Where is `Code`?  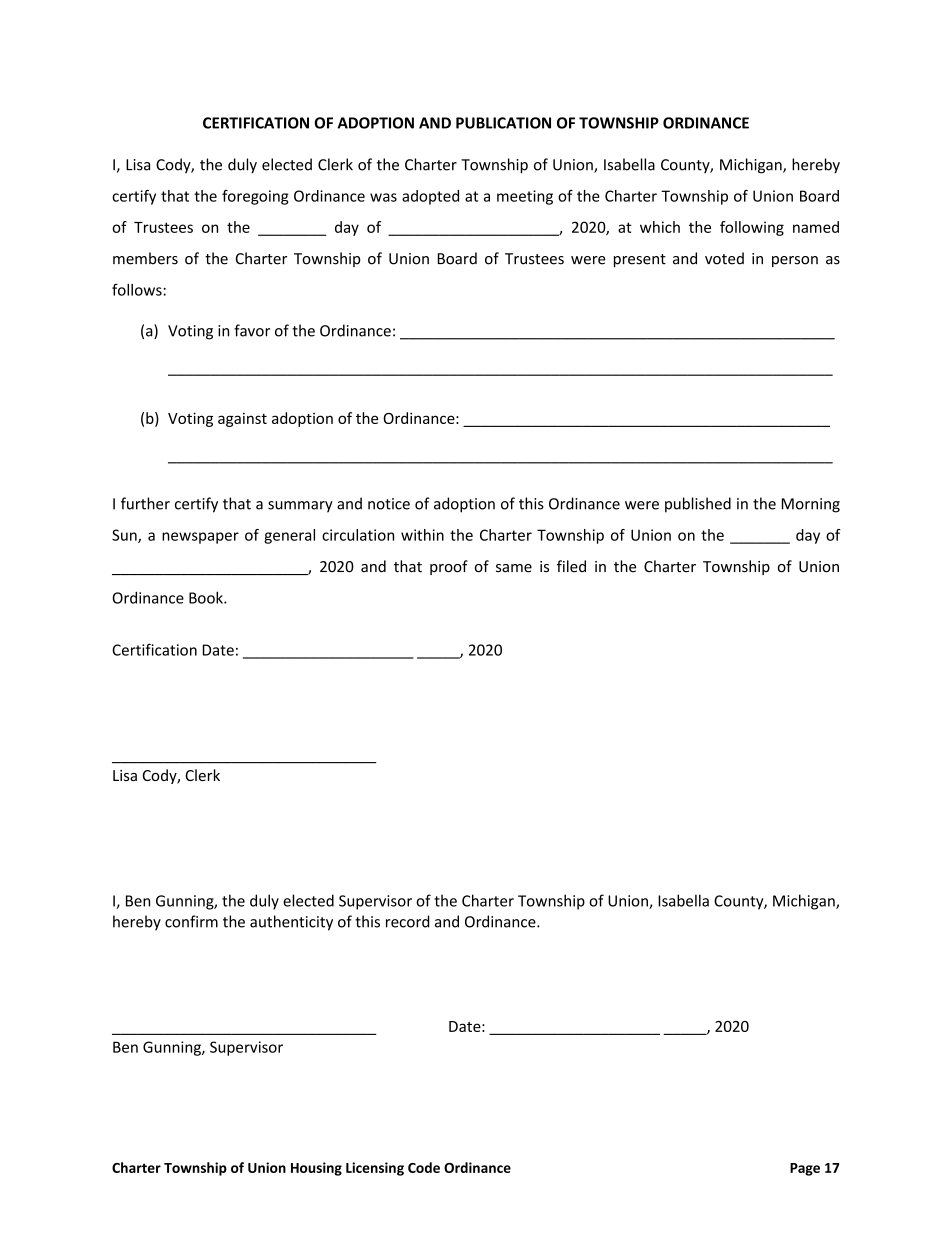 Code is located at coordinates (424, 1167).
